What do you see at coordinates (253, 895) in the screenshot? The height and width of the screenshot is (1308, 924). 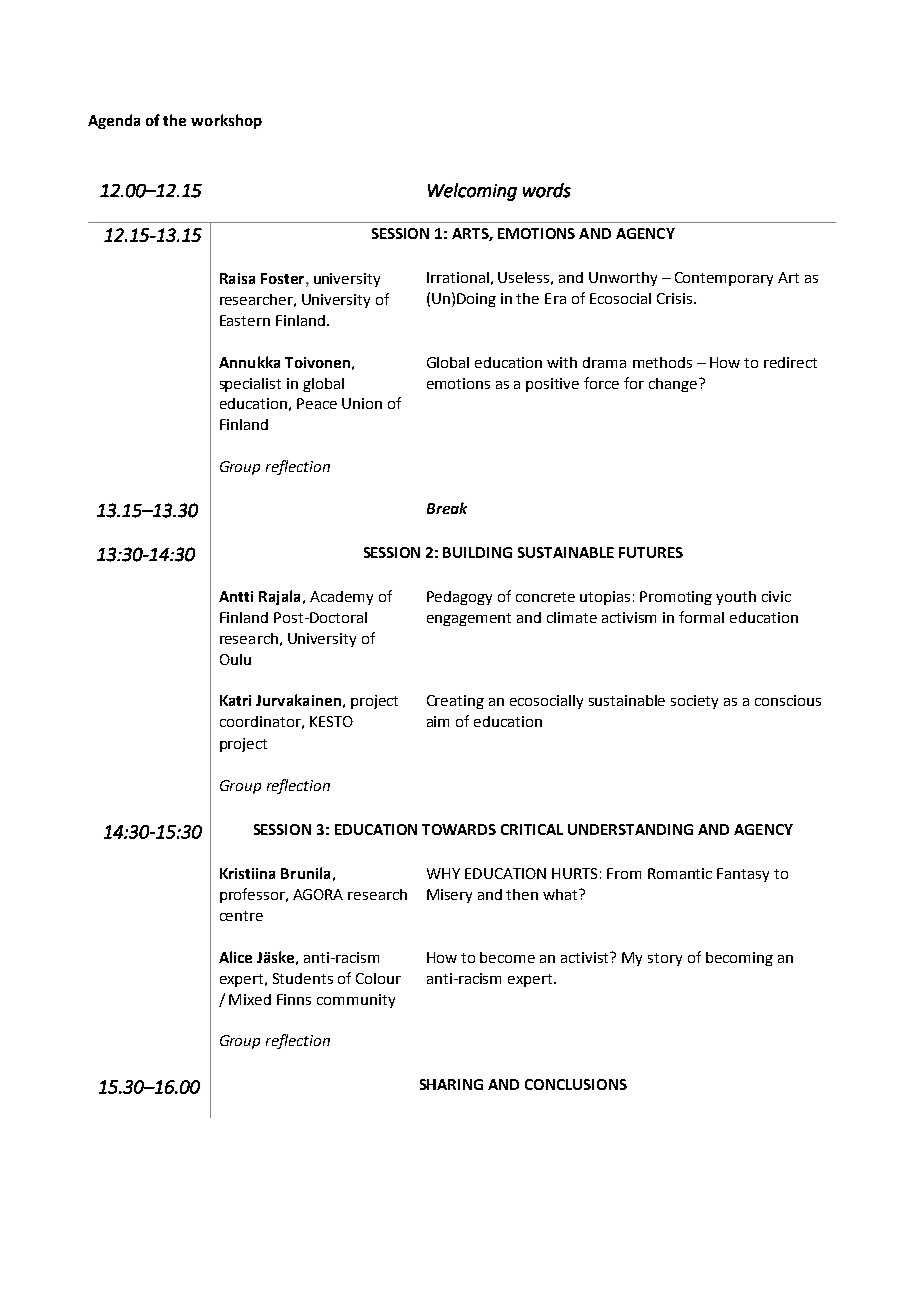 I see `professor` at bounding box center [253, 895].
